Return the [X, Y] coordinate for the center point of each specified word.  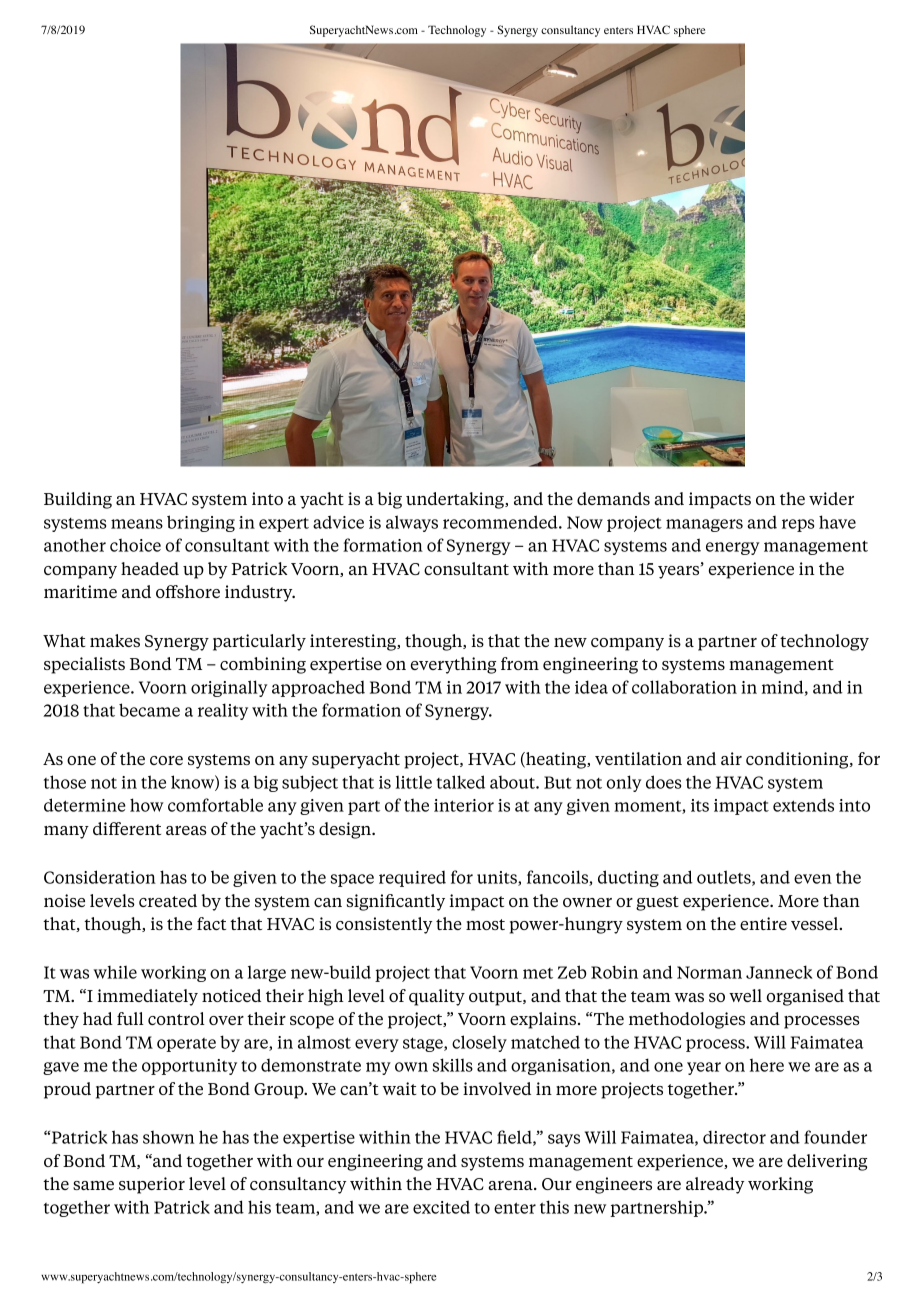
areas [186, 830]
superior [152, 1185]
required [412, 879]
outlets [725, 878]
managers [704, 525]
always [412, 523]
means [137, 524]
